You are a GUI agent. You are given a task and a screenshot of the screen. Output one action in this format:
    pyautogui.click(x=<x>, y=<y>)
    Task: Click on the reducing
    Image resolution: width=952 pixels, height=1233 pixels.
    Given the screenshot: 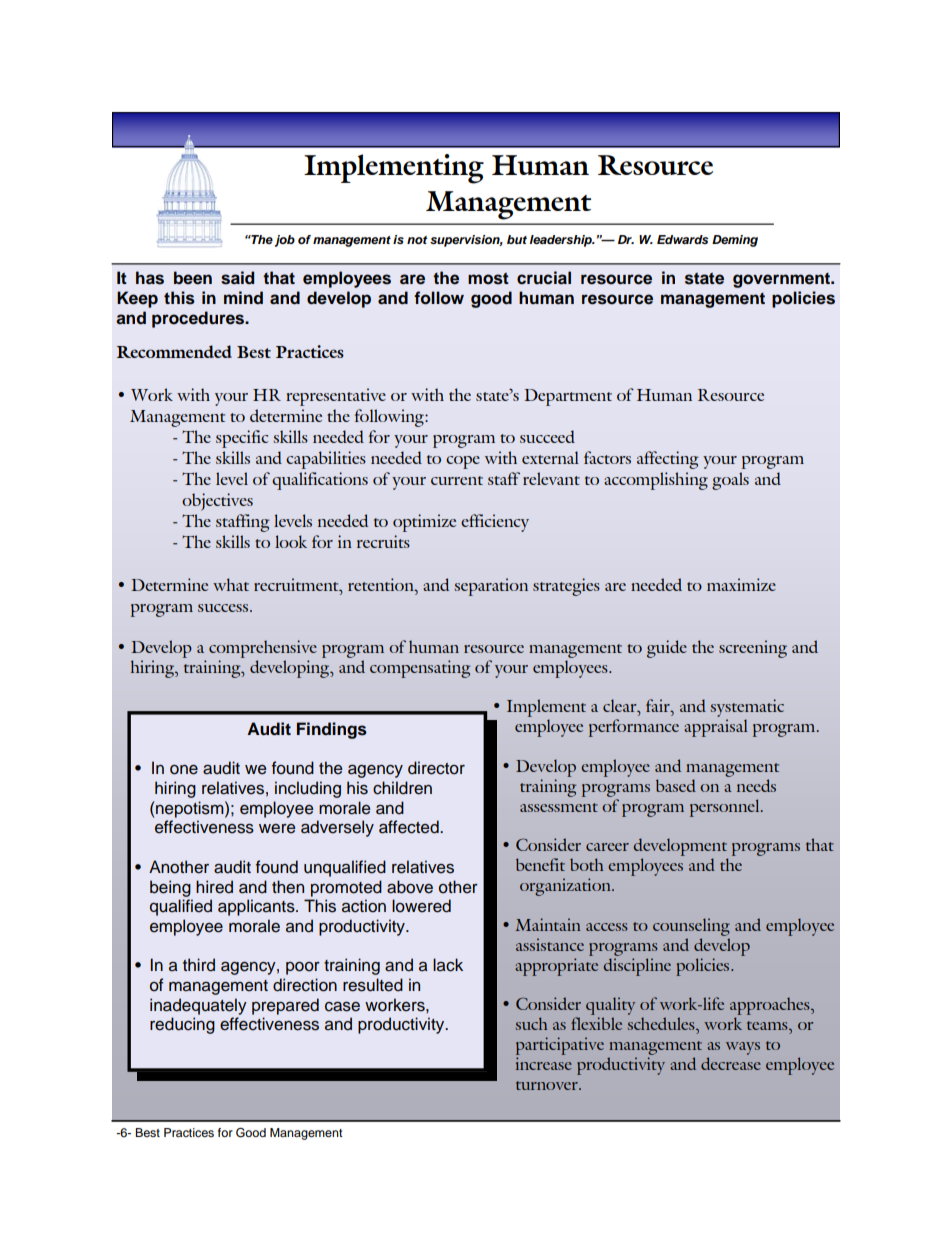 What is the action you would take?
    pyautogui.click(x=182, y=1025)
